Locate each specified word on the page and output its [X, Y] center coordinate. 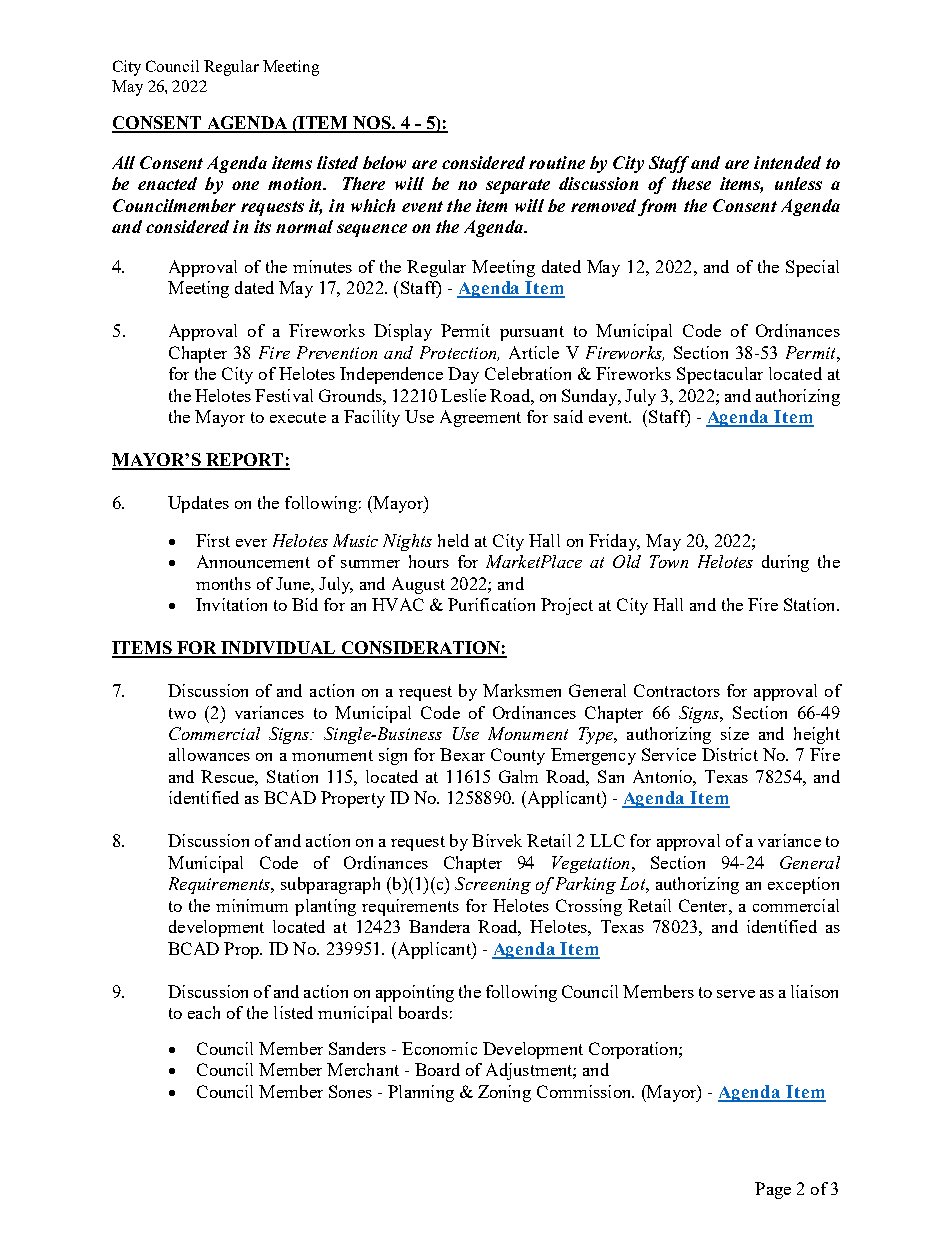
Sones [350, 1091]
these [691, 183]
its [262, 226]
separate [518, 186]
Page [773, 1190]
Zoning [504, 1093]
